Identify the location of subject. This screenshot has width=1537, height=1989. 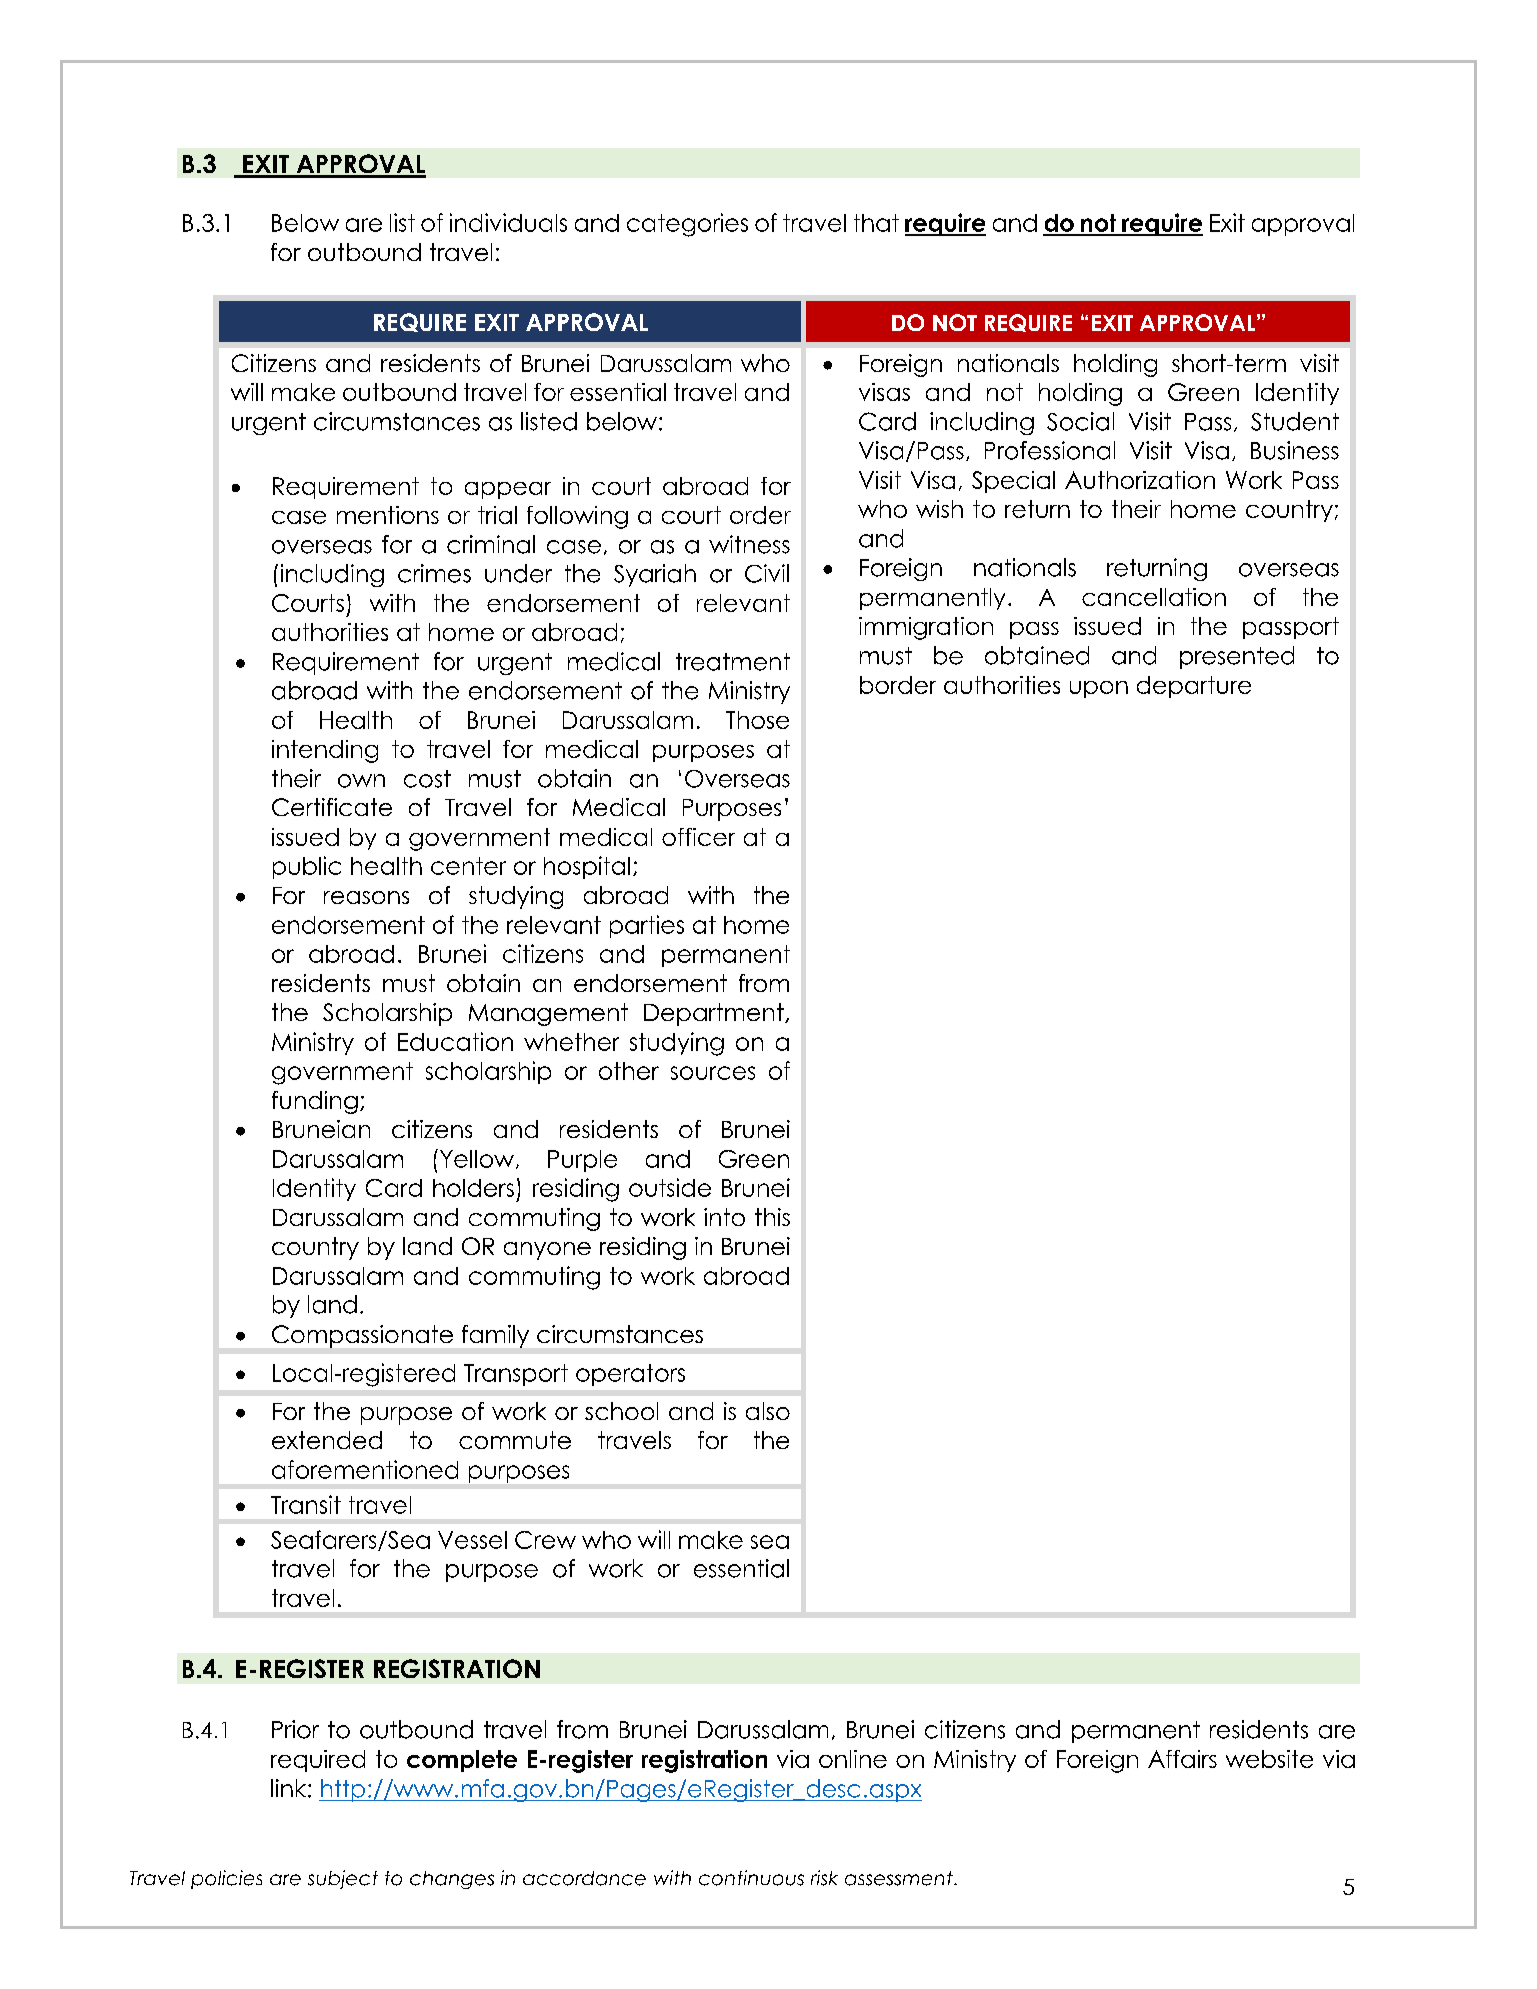
(343, 1879).
